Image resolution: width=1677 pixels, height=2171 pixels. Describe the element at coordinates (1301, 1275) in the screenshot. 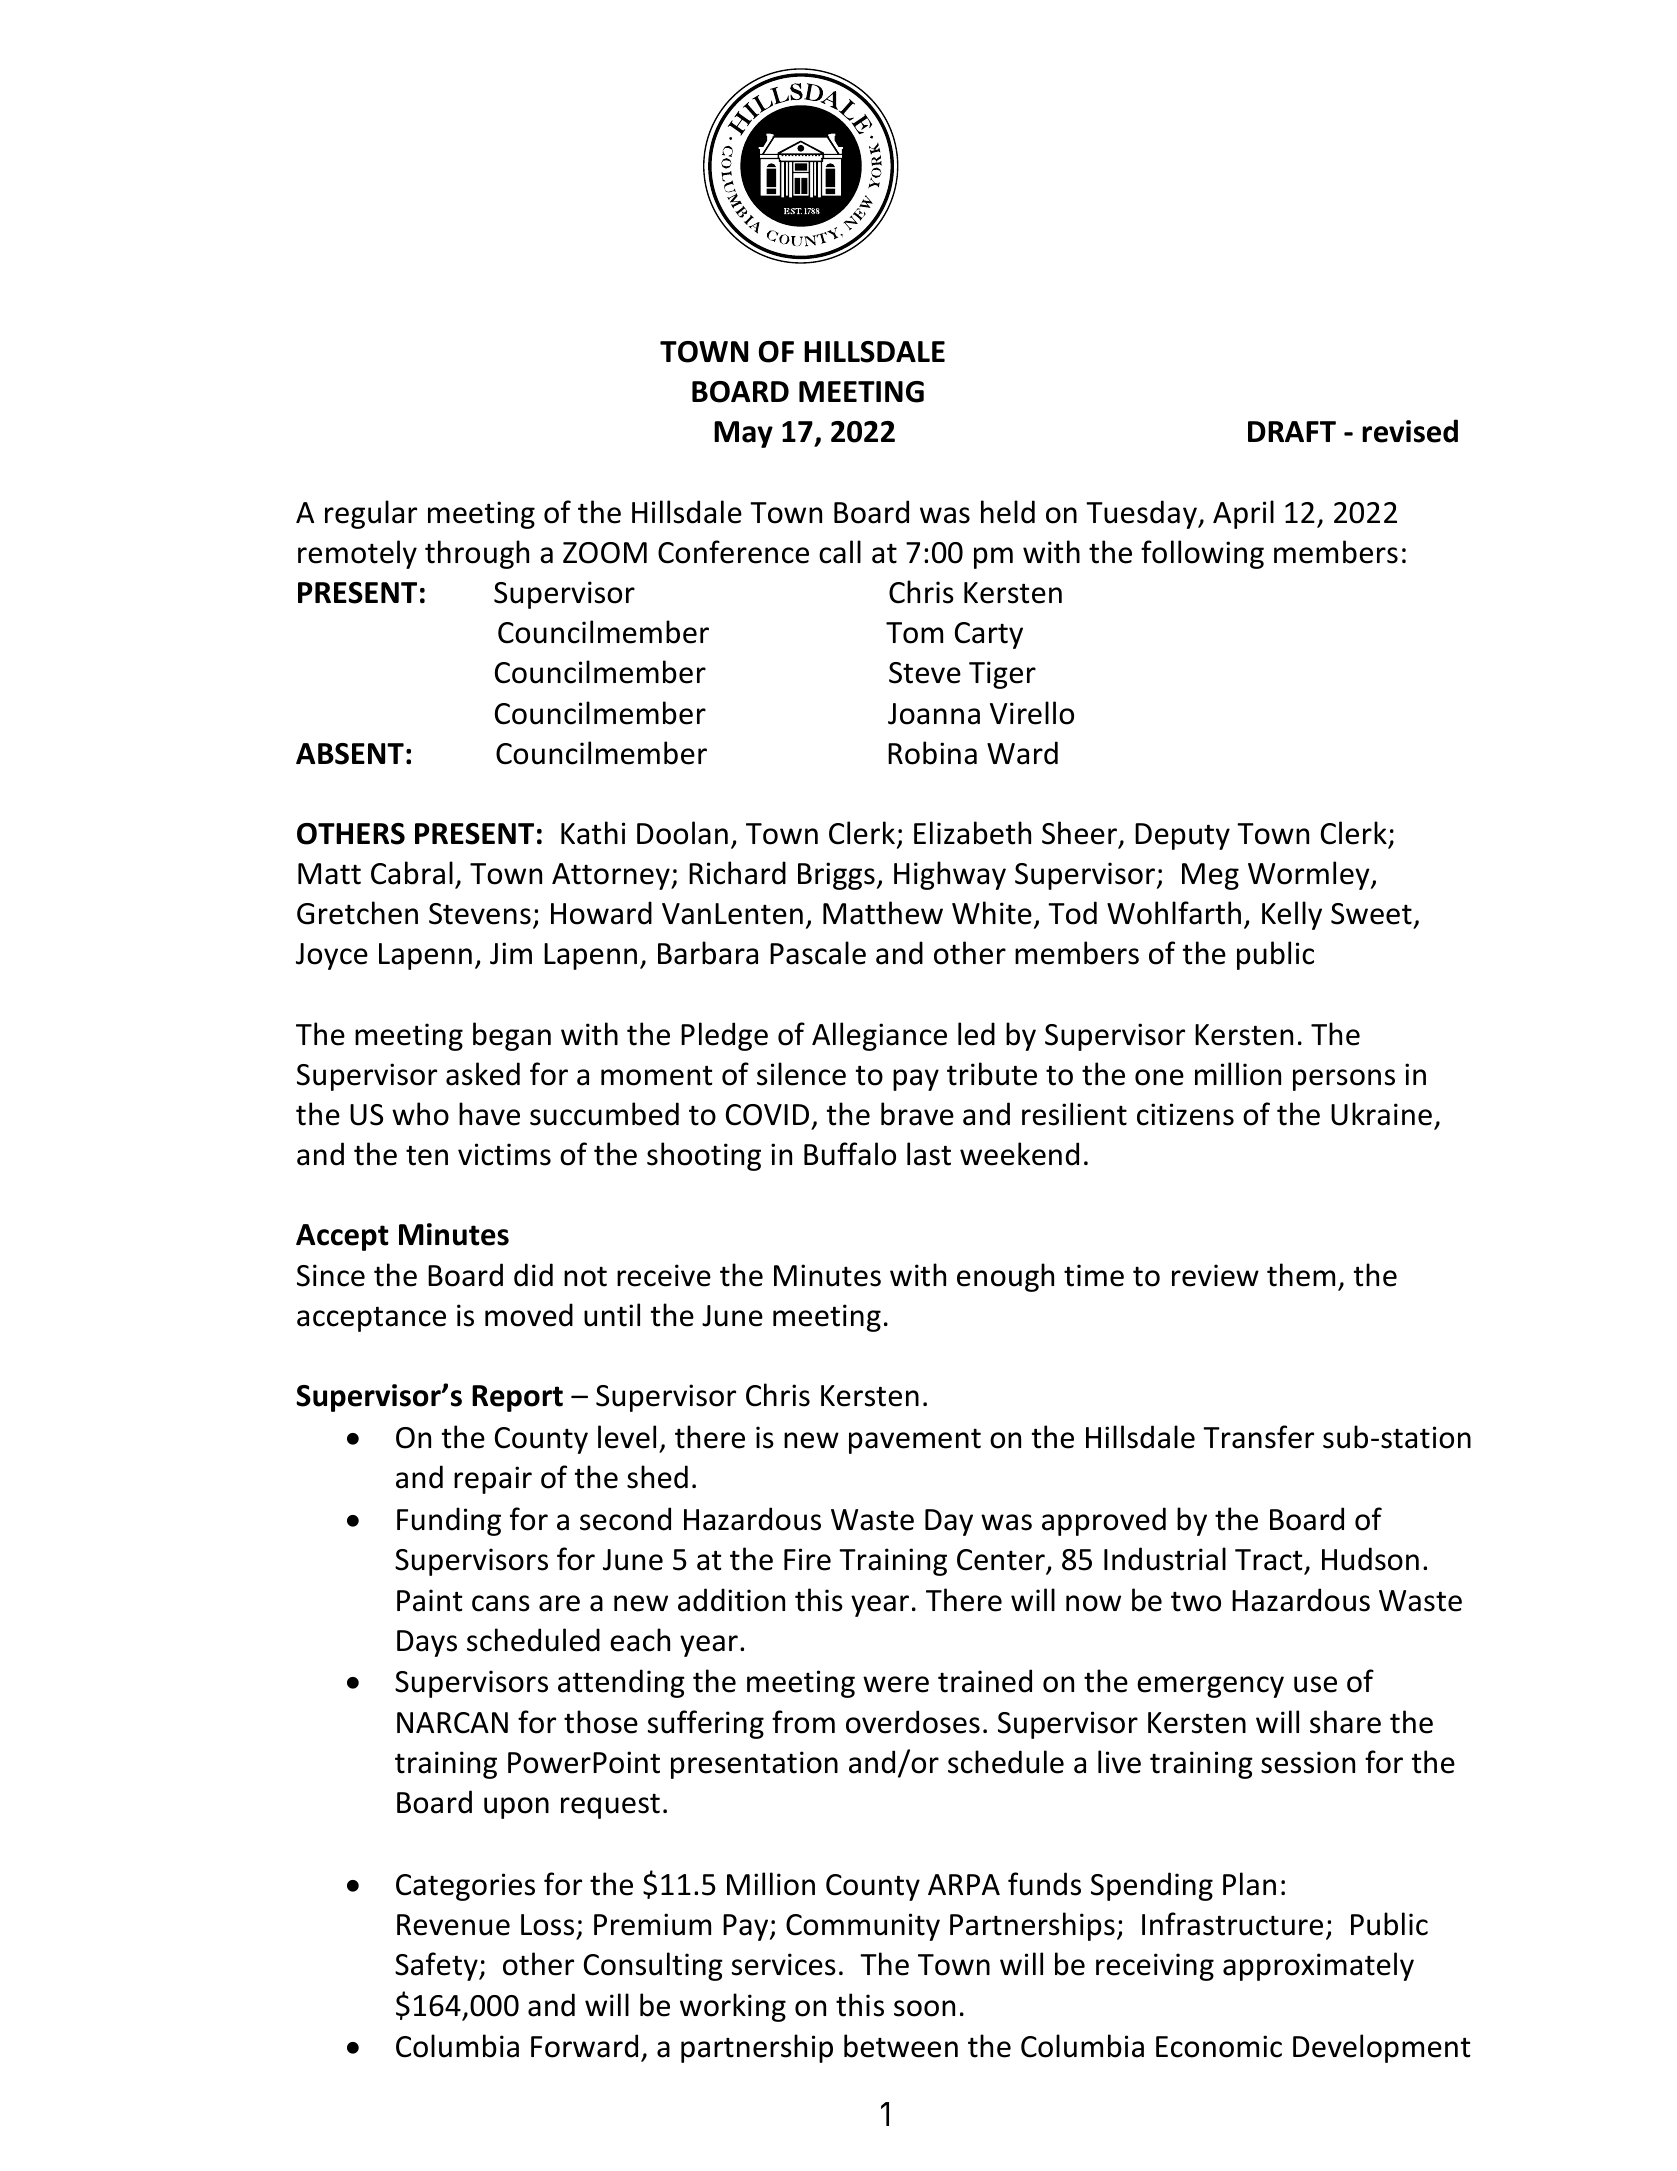

I see `them` at that location.
